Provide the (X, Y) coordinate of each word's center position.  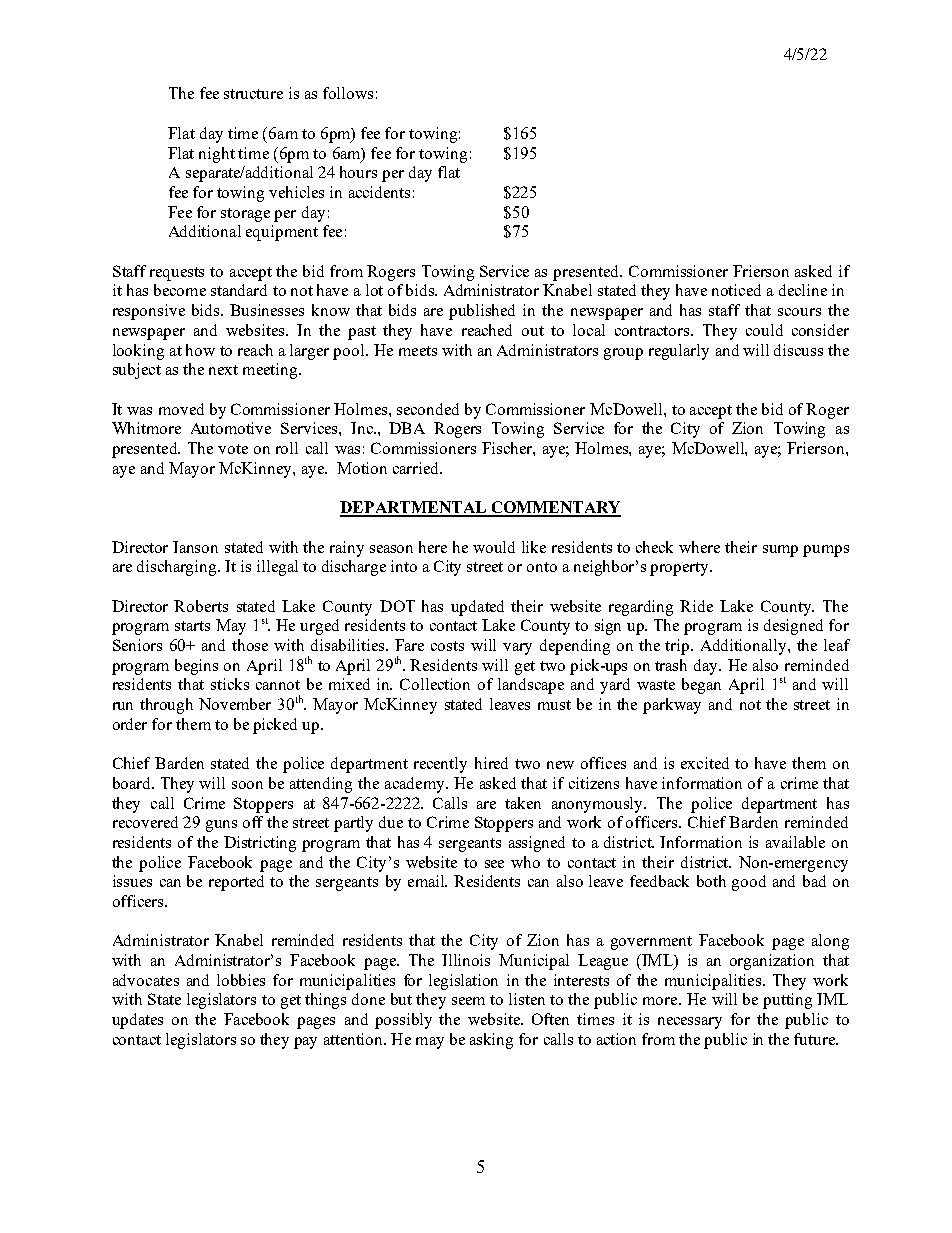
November (235, 704)
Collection (435, 684)
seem (468, 1001)
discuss (798, 350)
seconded (428, 409)
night (217, 155)
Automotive (231, 428)
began (701, 686)
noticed (736, 290)
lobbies (241, 980)
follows (348, 93)
